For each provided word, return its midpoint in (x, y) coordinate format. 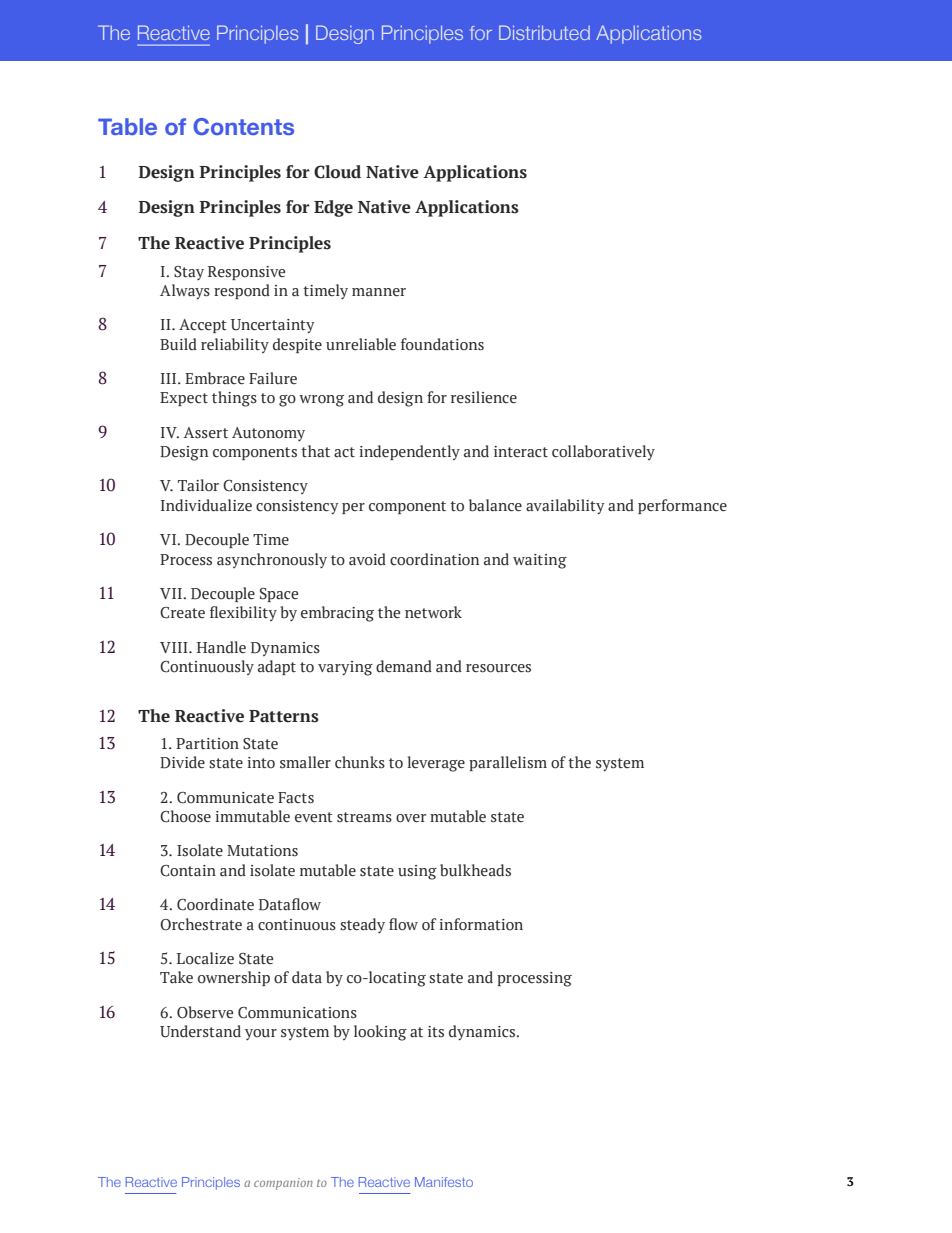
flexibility (243, 613)
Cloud (337, 172)
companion (283, 1184)
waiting (540, 561)
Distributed (544, 32)
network (433, 612)
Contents (243, 126)
